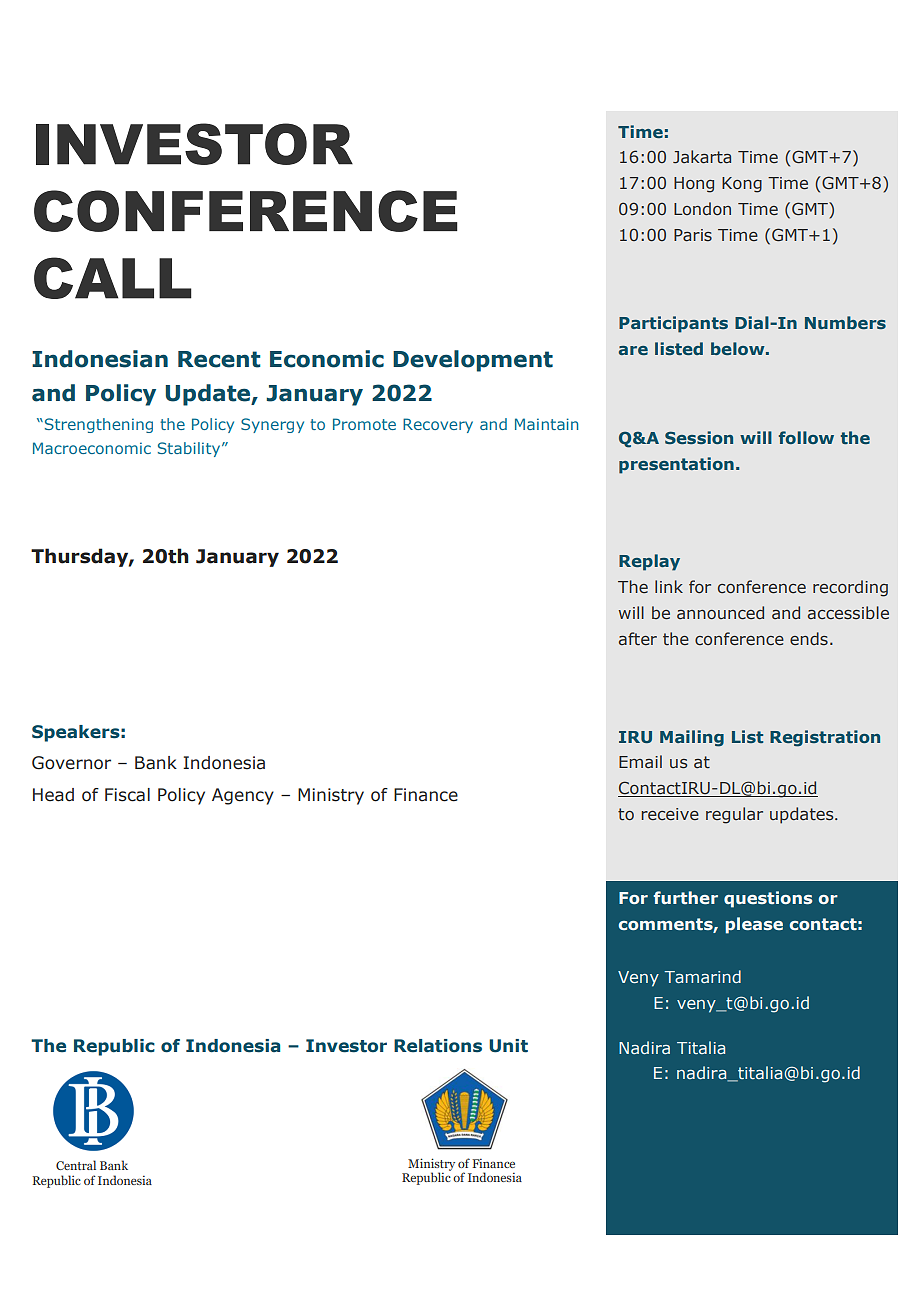 Image resolution: width=924 pixels, height=1308 pixels. Describe the element at coordinates (640, 761) in the screenshot. I see `Email` at that location.
